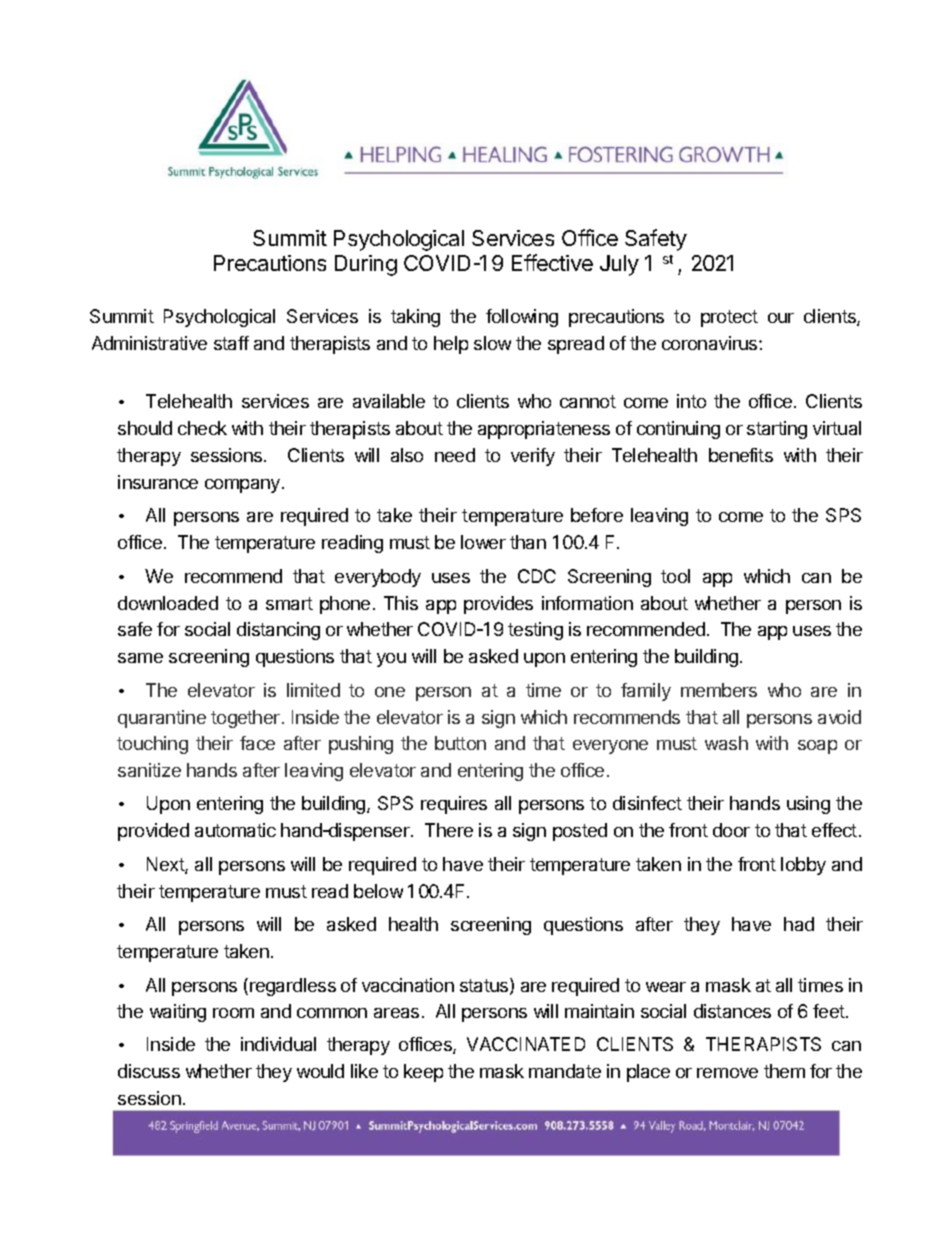  Describe the element at coordinates (781, 318) in the screenshot. I see `our` at that location.
